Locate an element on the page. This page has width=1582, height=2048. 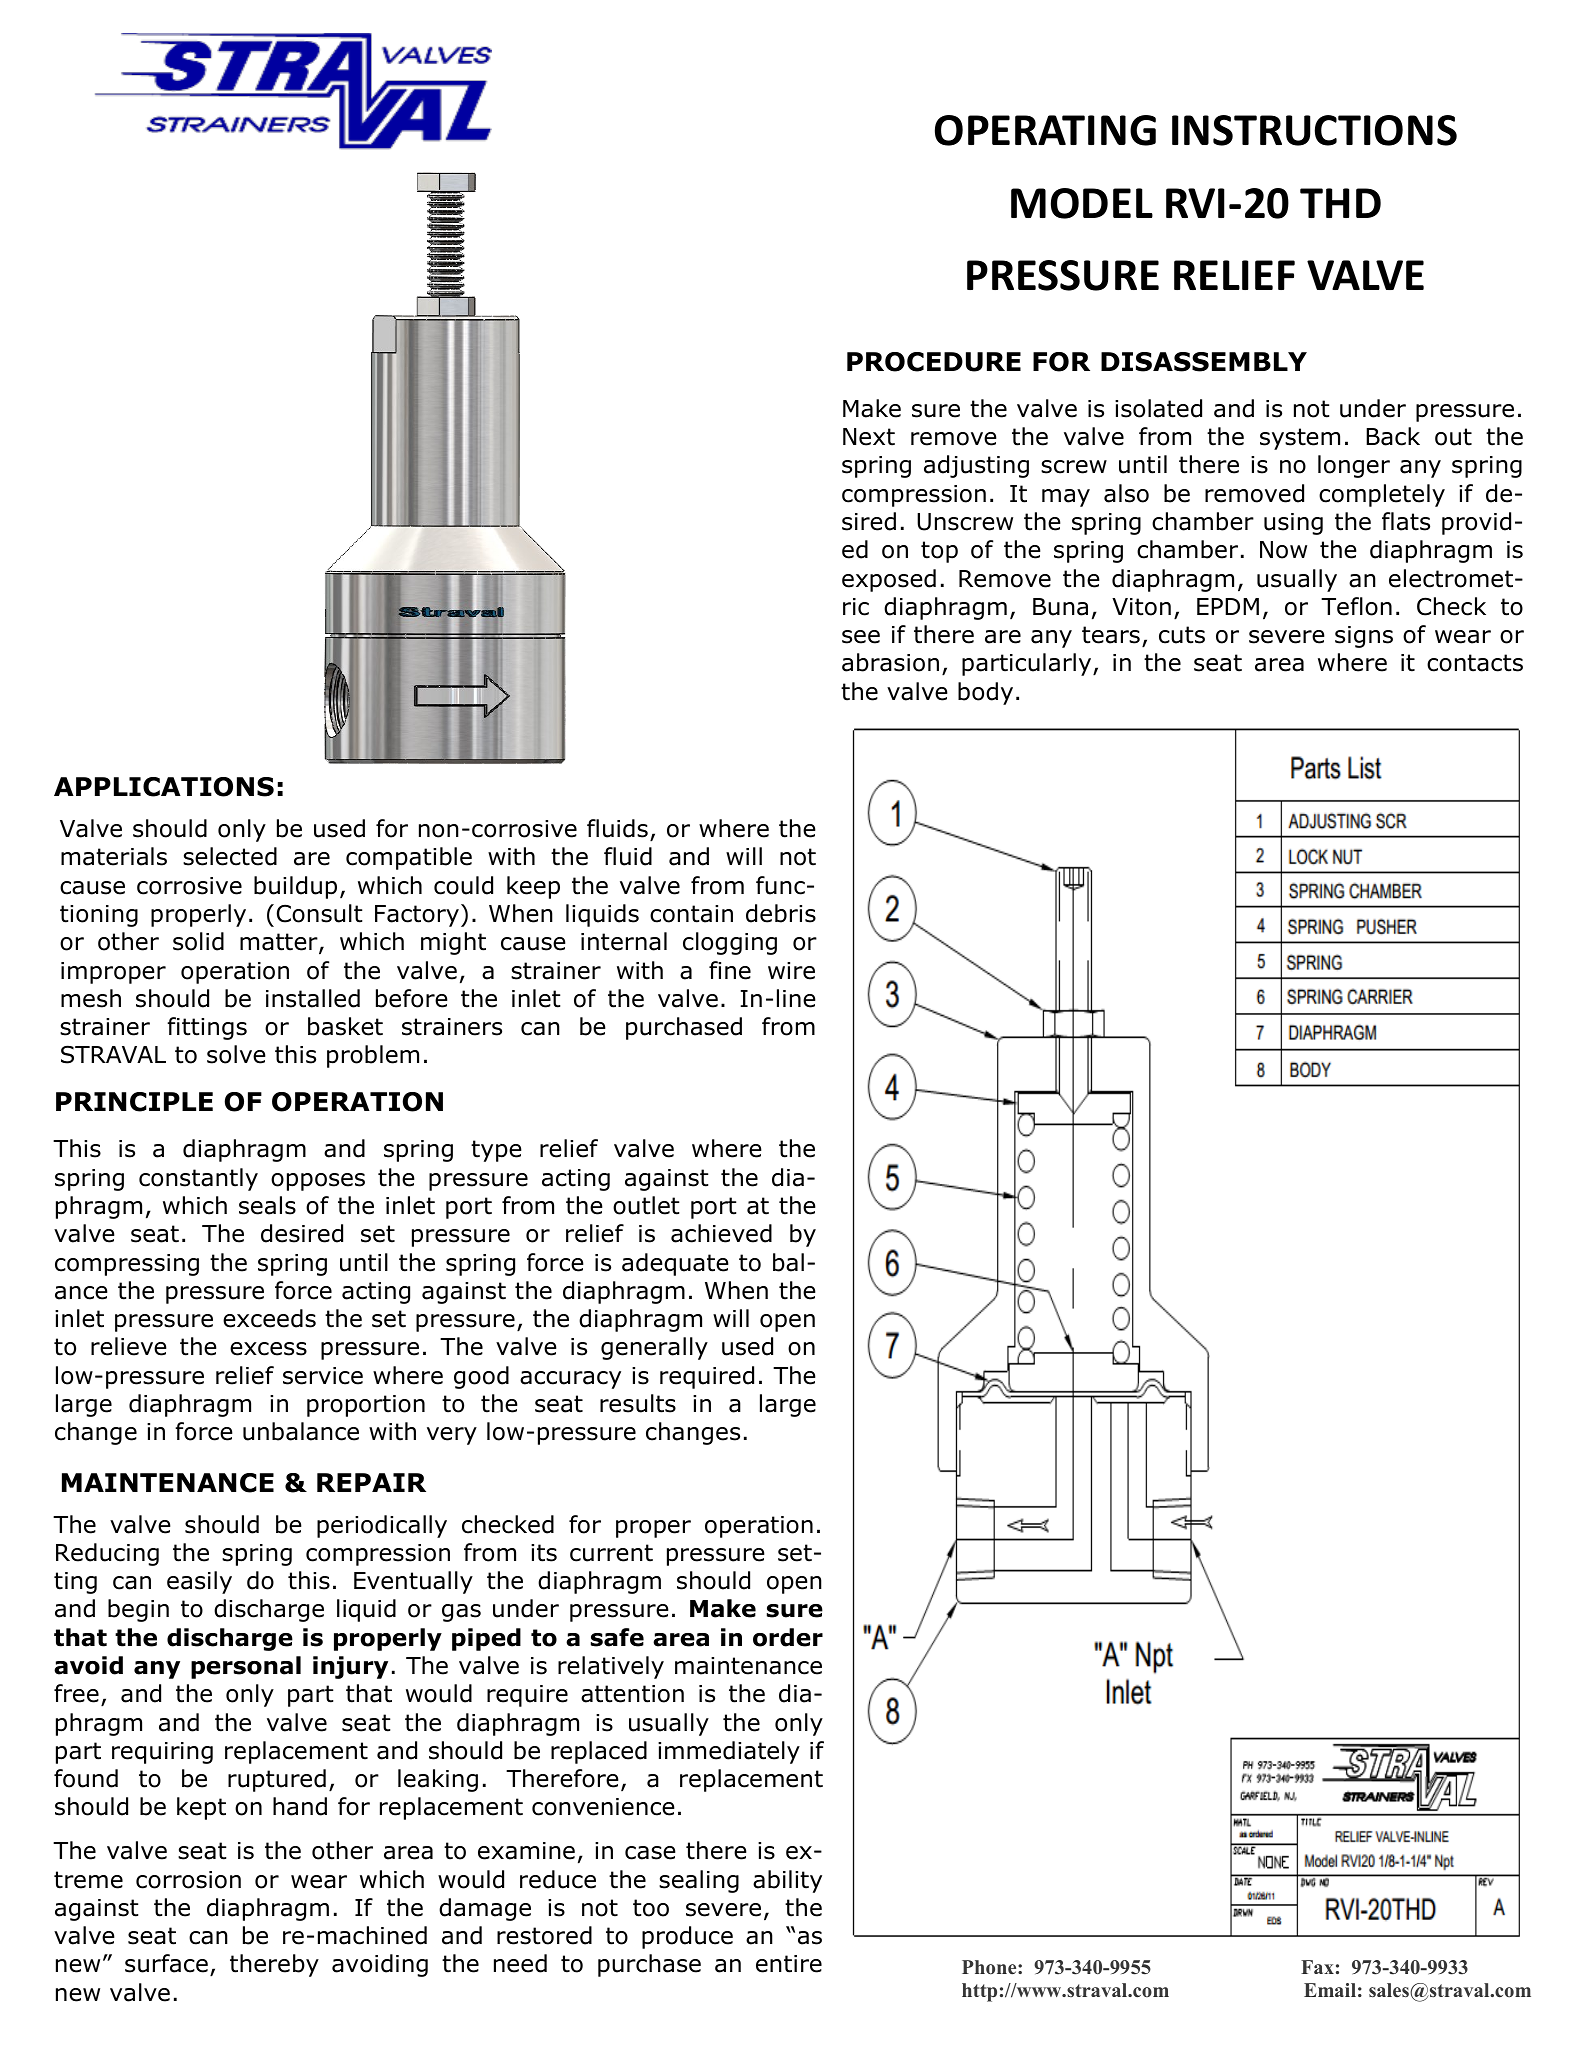
results is located at coordinates (638, 1403).
